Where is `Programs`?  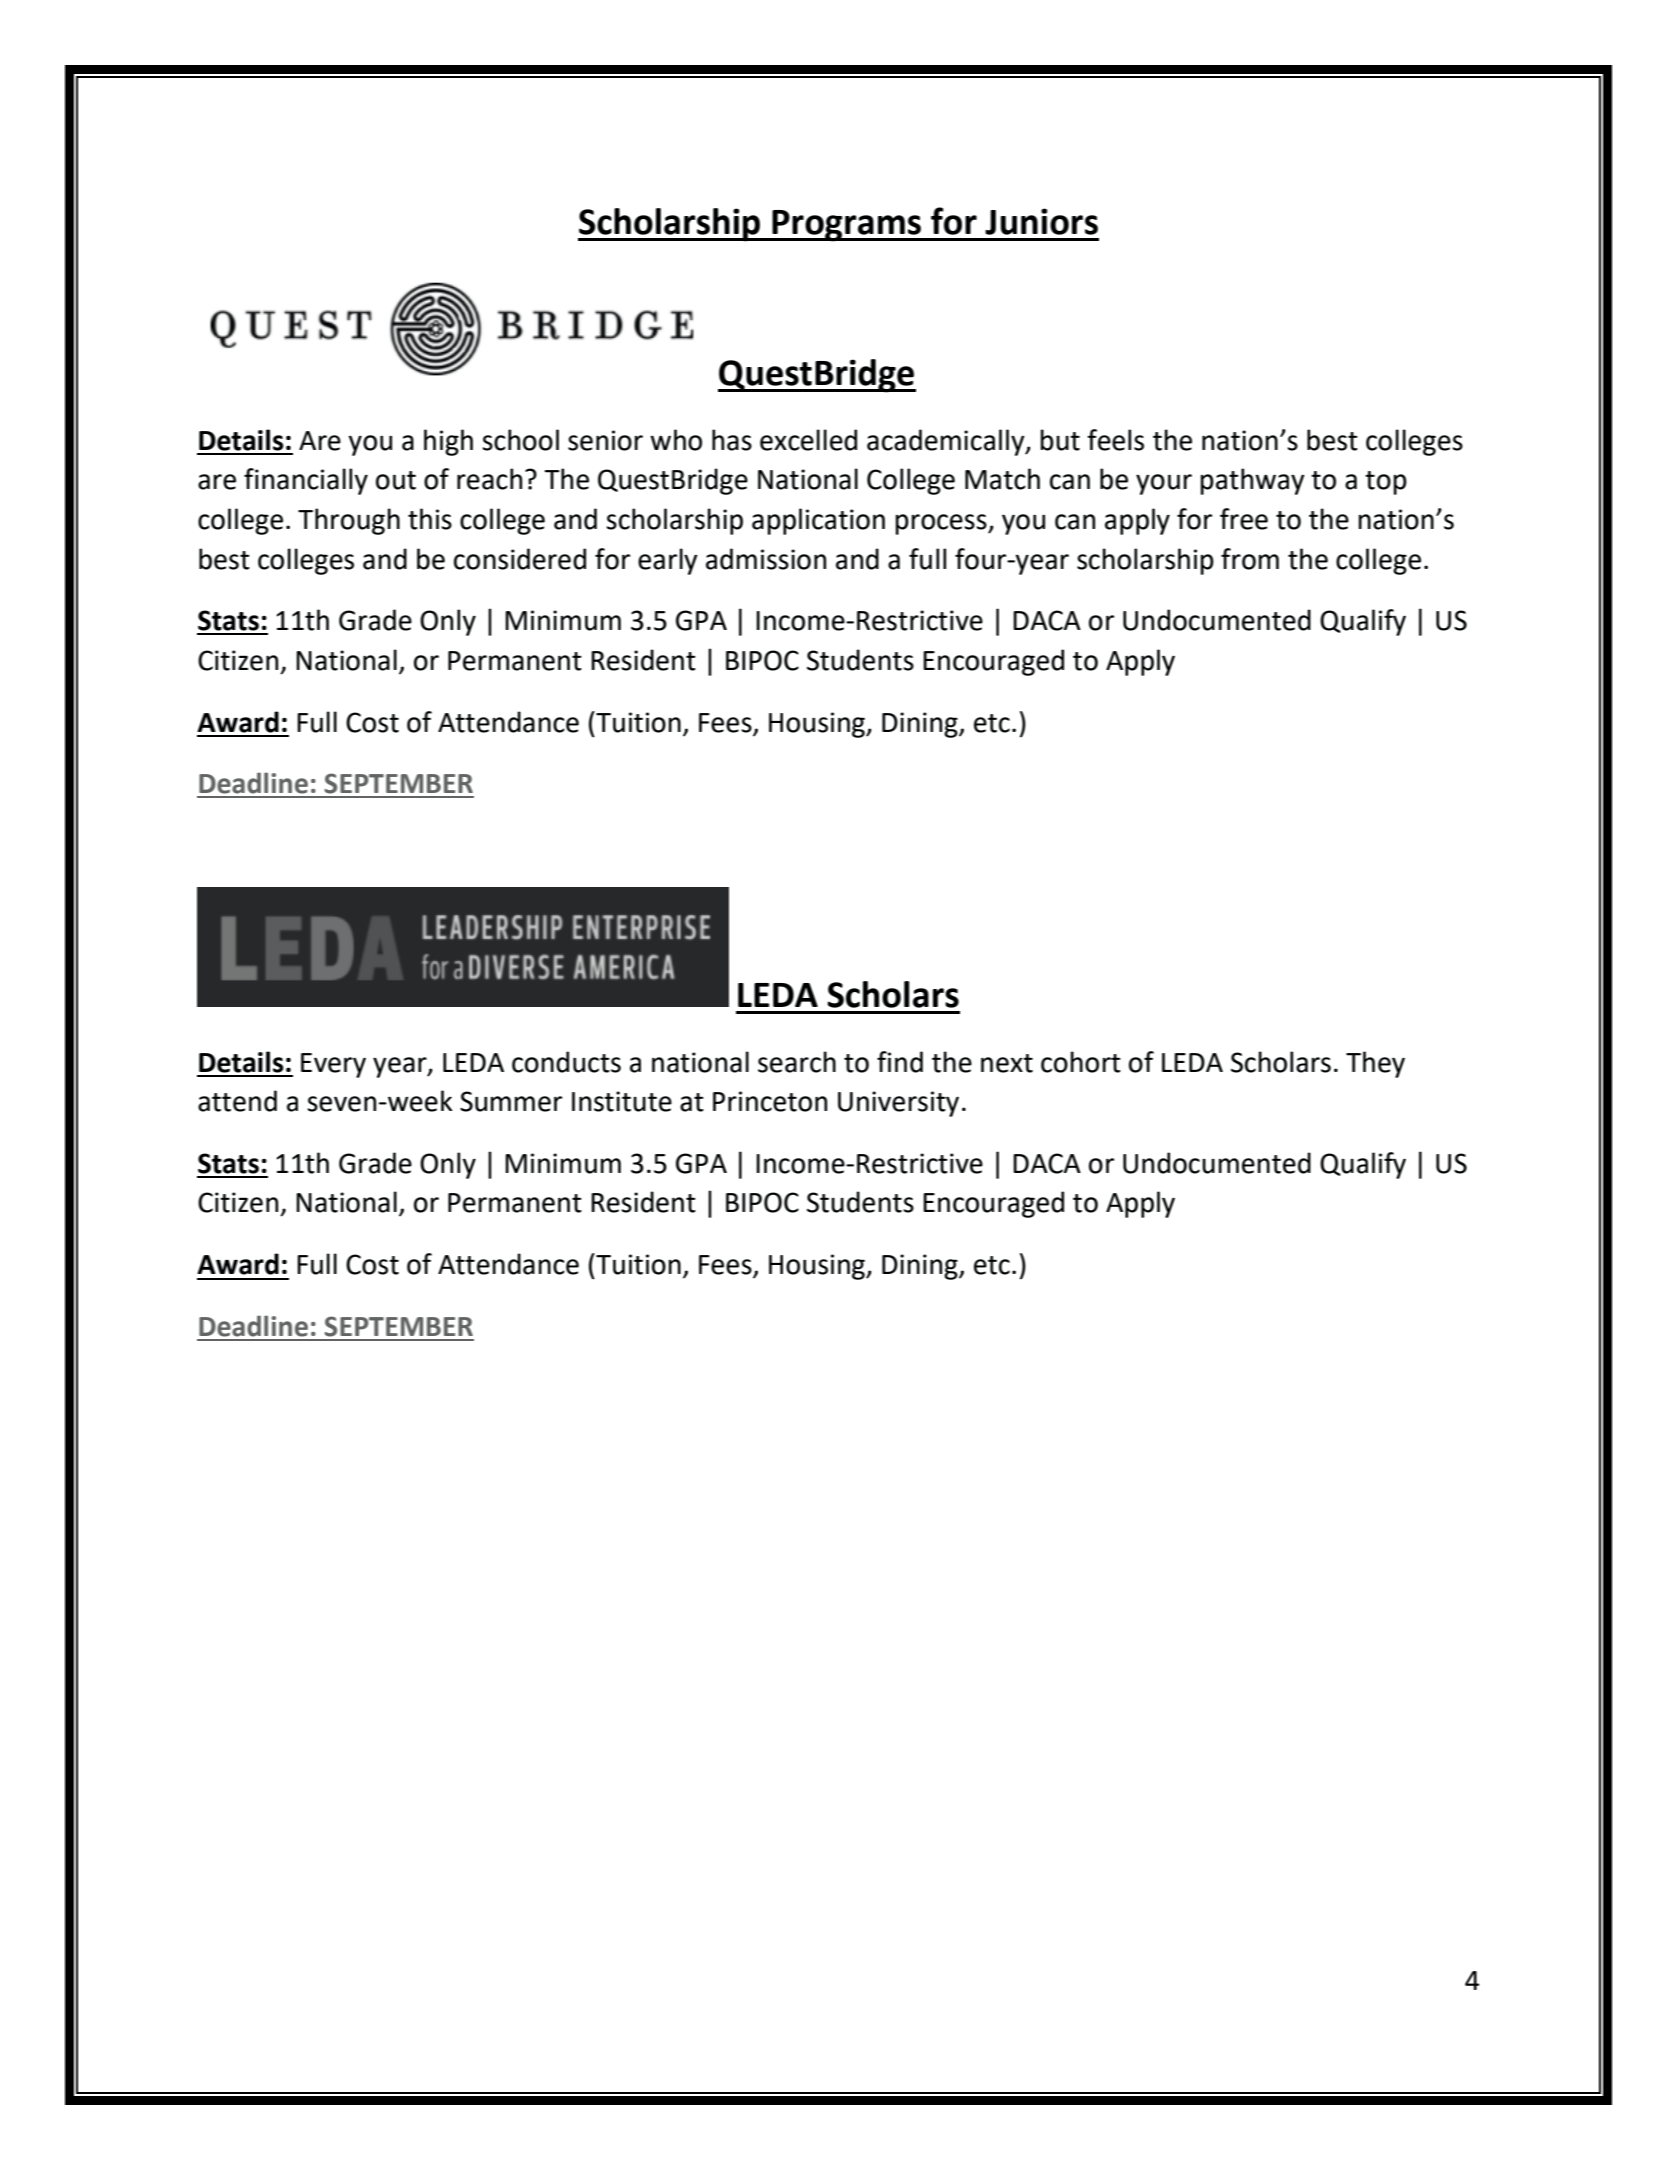 Programs is located at coordinates (846, 226).
